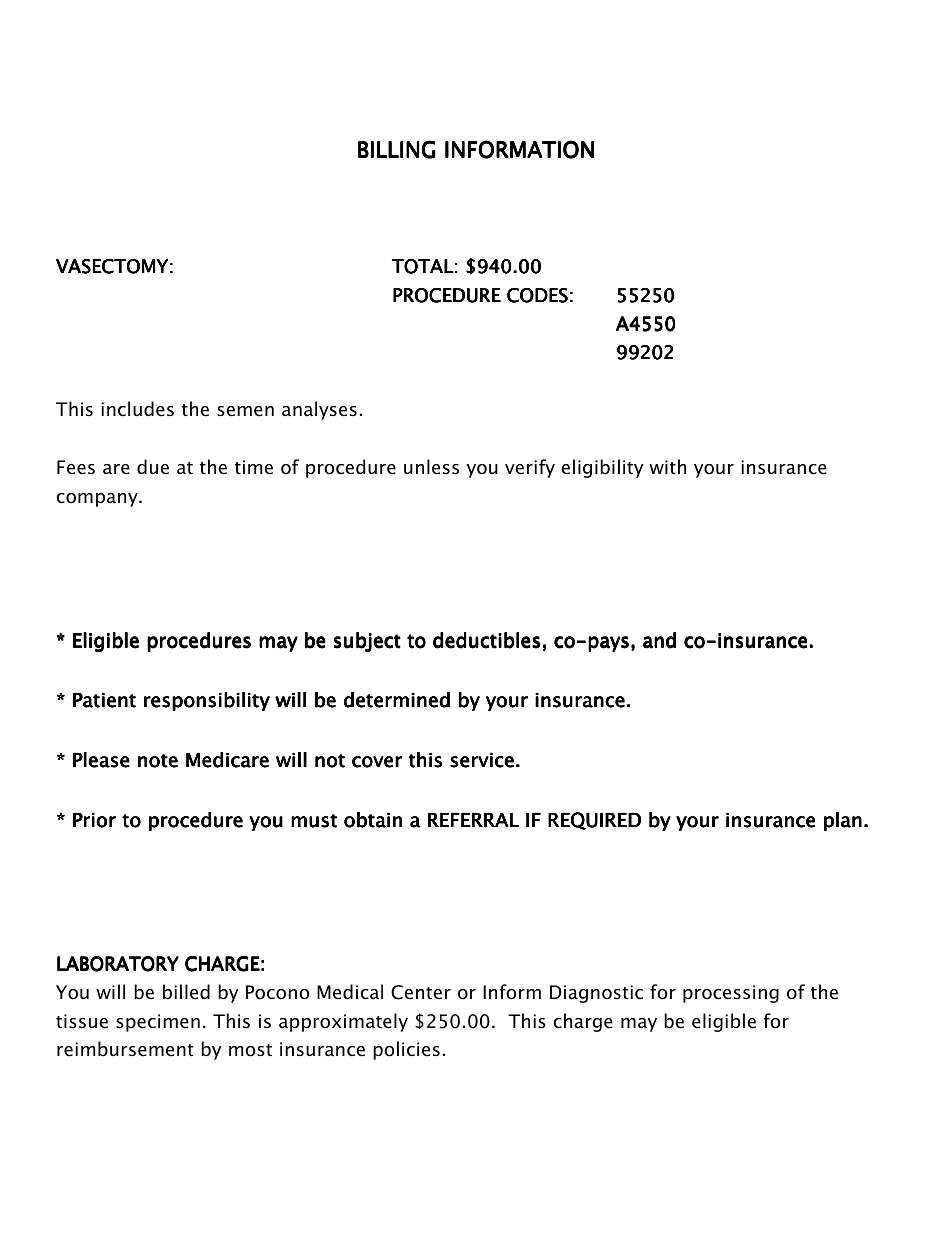 Image resolution: width=952 pixels, height=1233 pixels. Describe the element at coordinates (596, 994) in the page. I see `Diagnostic` at that location.
